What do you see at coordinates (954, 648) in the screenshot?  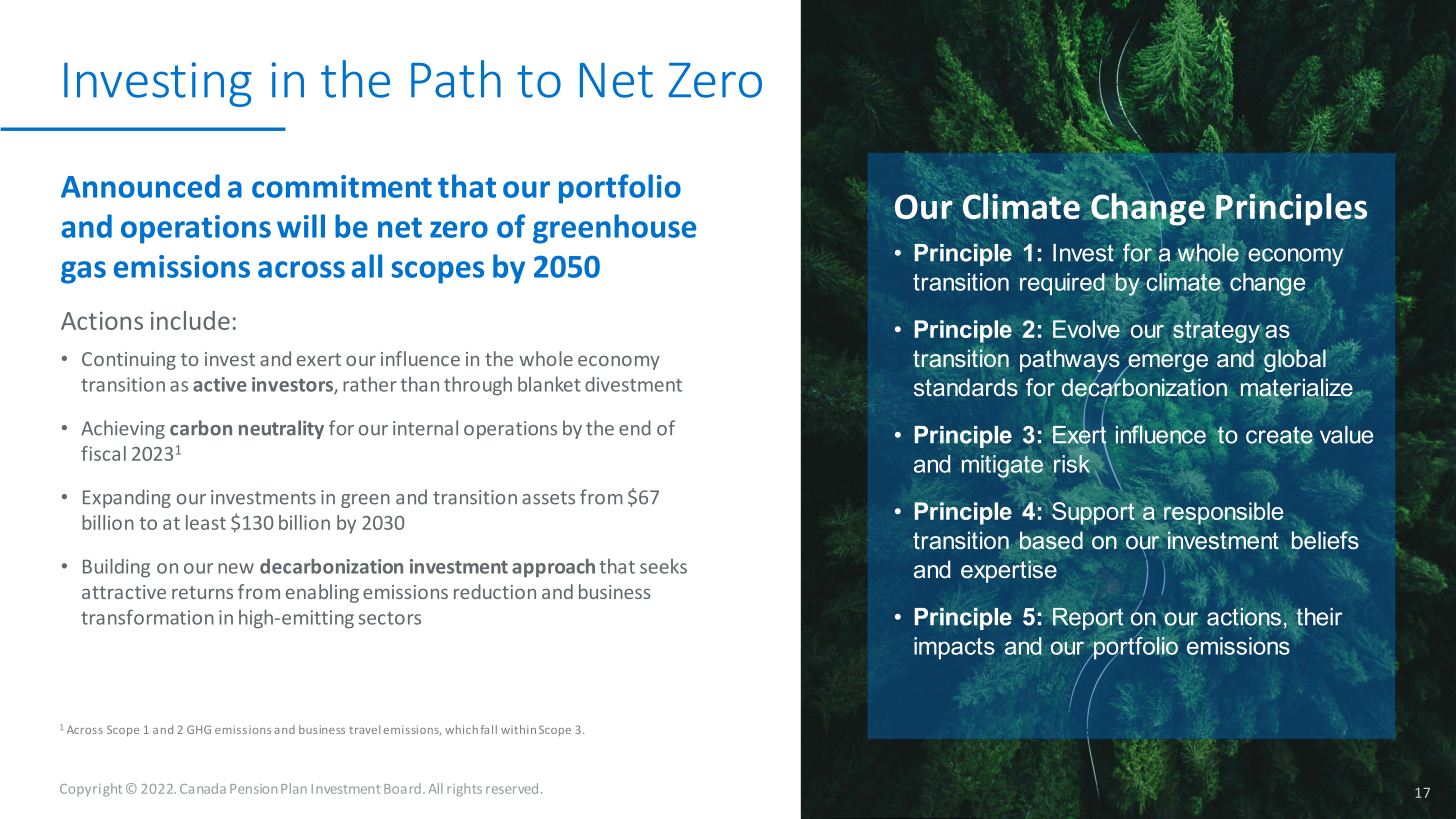 I see `impacts` at bounding box center [954, 648].
